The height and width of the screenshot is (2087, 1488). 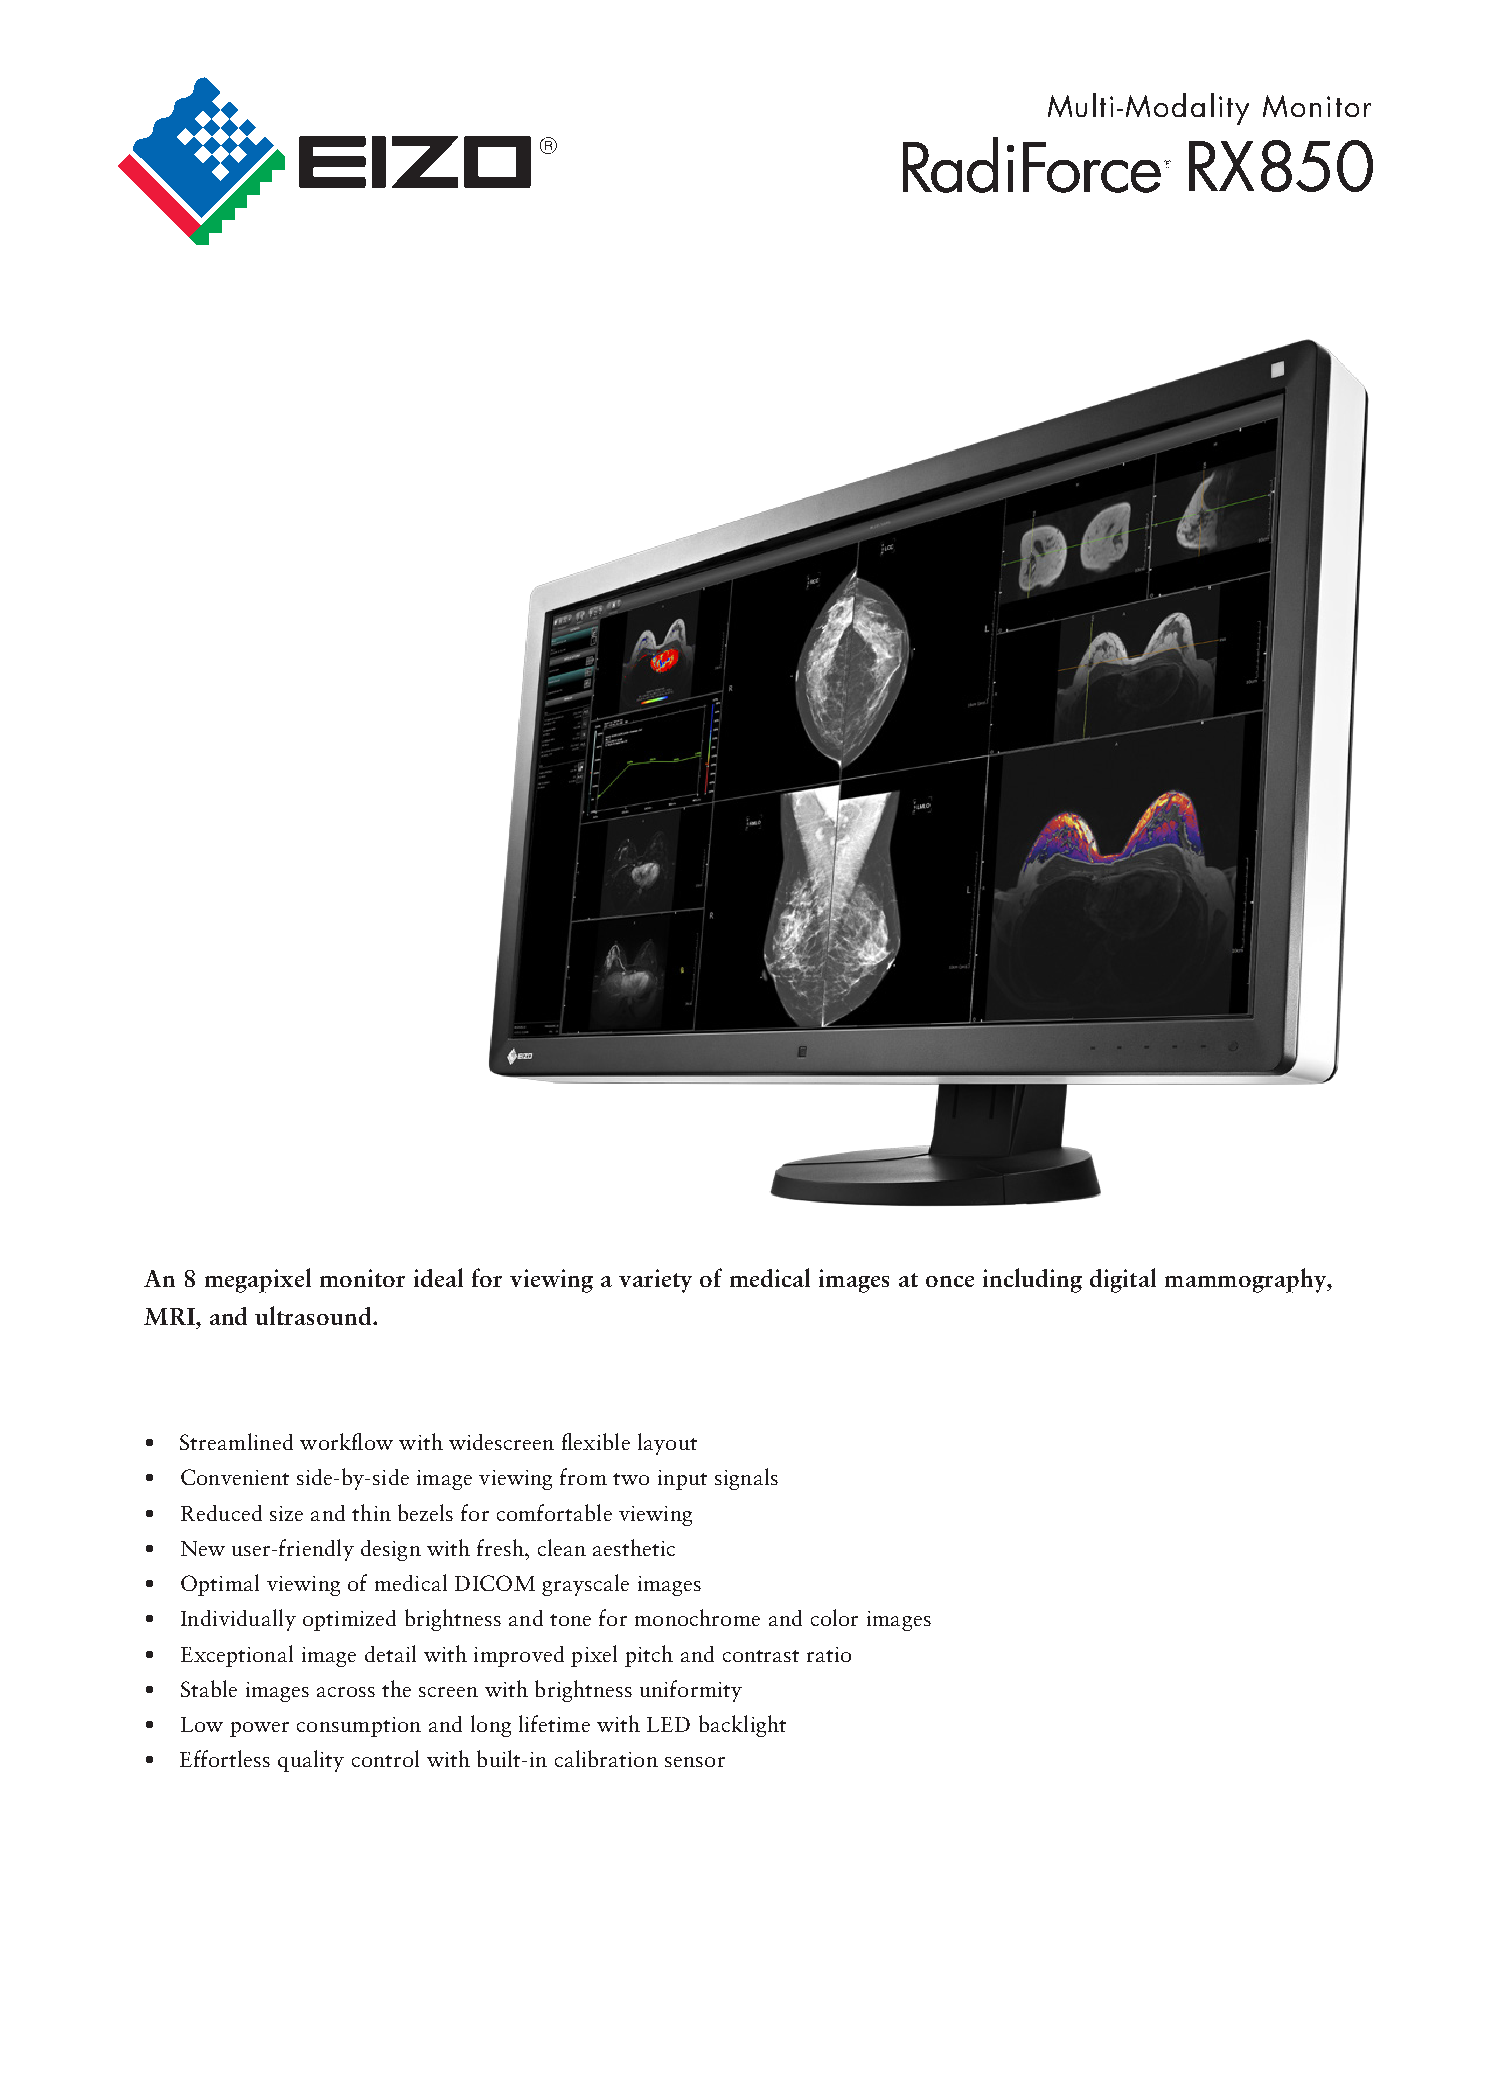 I want to click on digital, so click(x=1123, y=1280).
